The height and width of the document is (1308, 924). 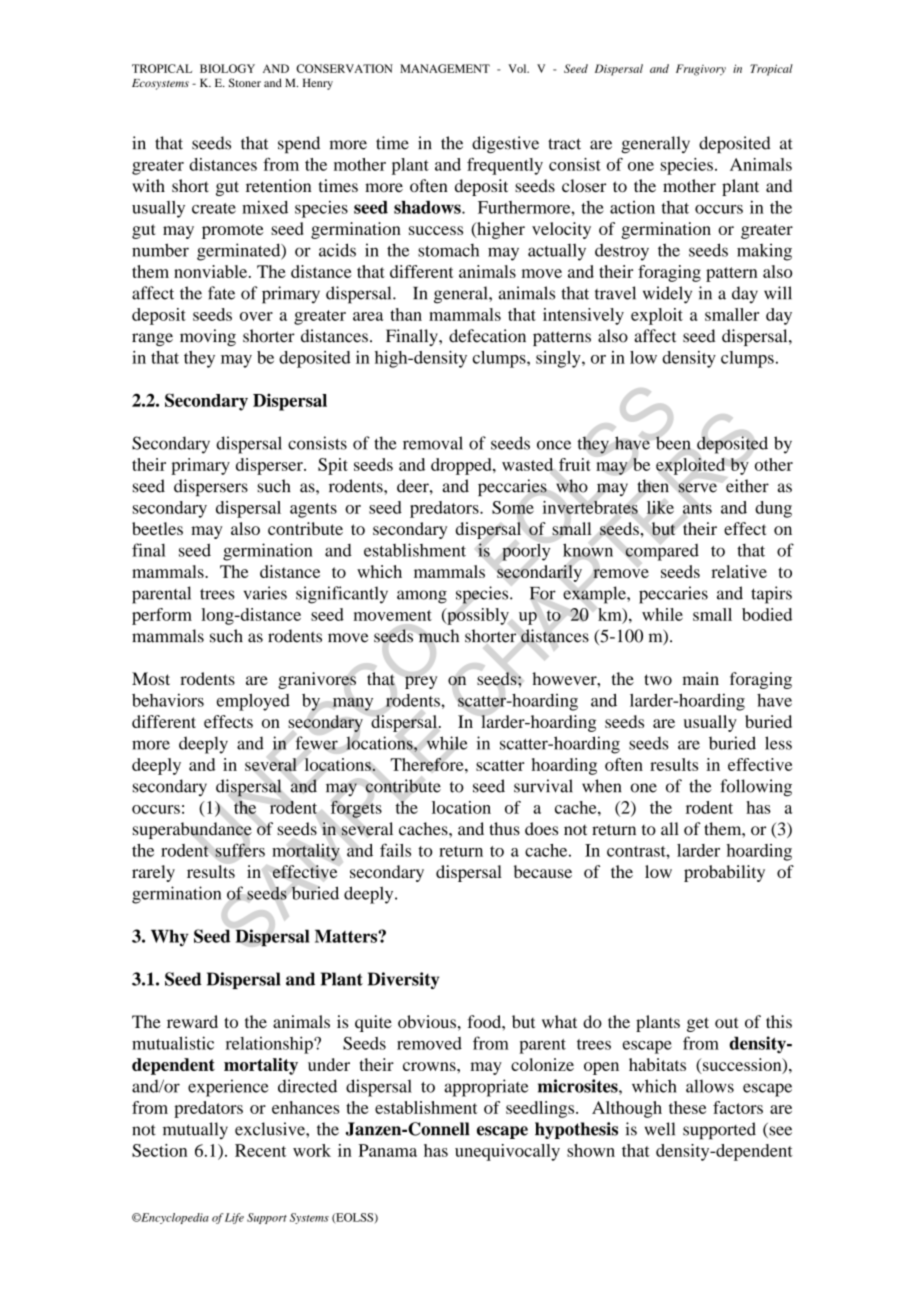 I want to click on well, so click(x=660, y=1129).
